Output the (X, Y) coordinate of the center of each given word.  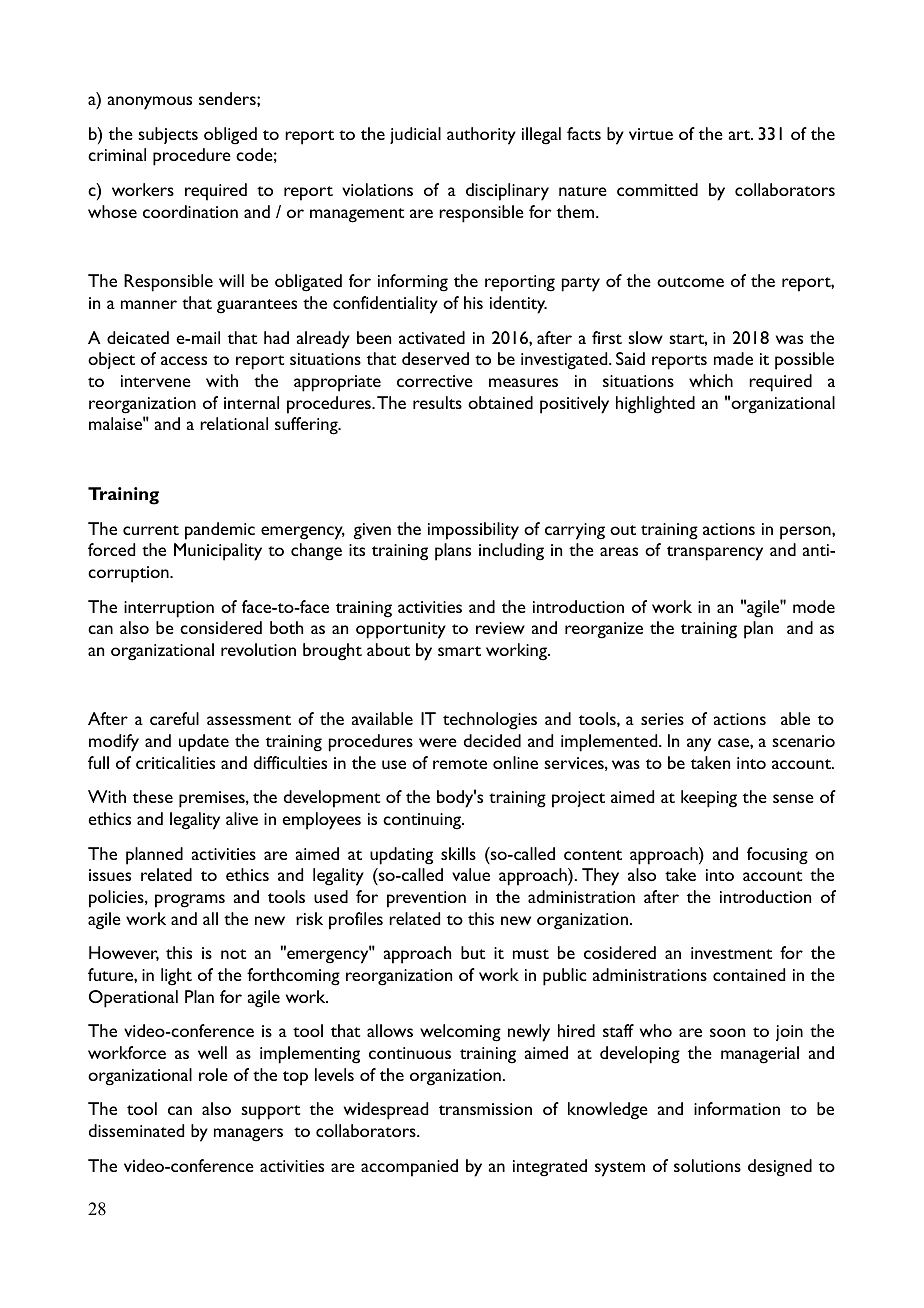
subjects (168, 135)
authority (481, 136)
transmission (485, 1109)
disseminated (136, 1130)
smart (459, 651)
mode (814, 606)
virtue (651, 134)
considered (221, 627)
